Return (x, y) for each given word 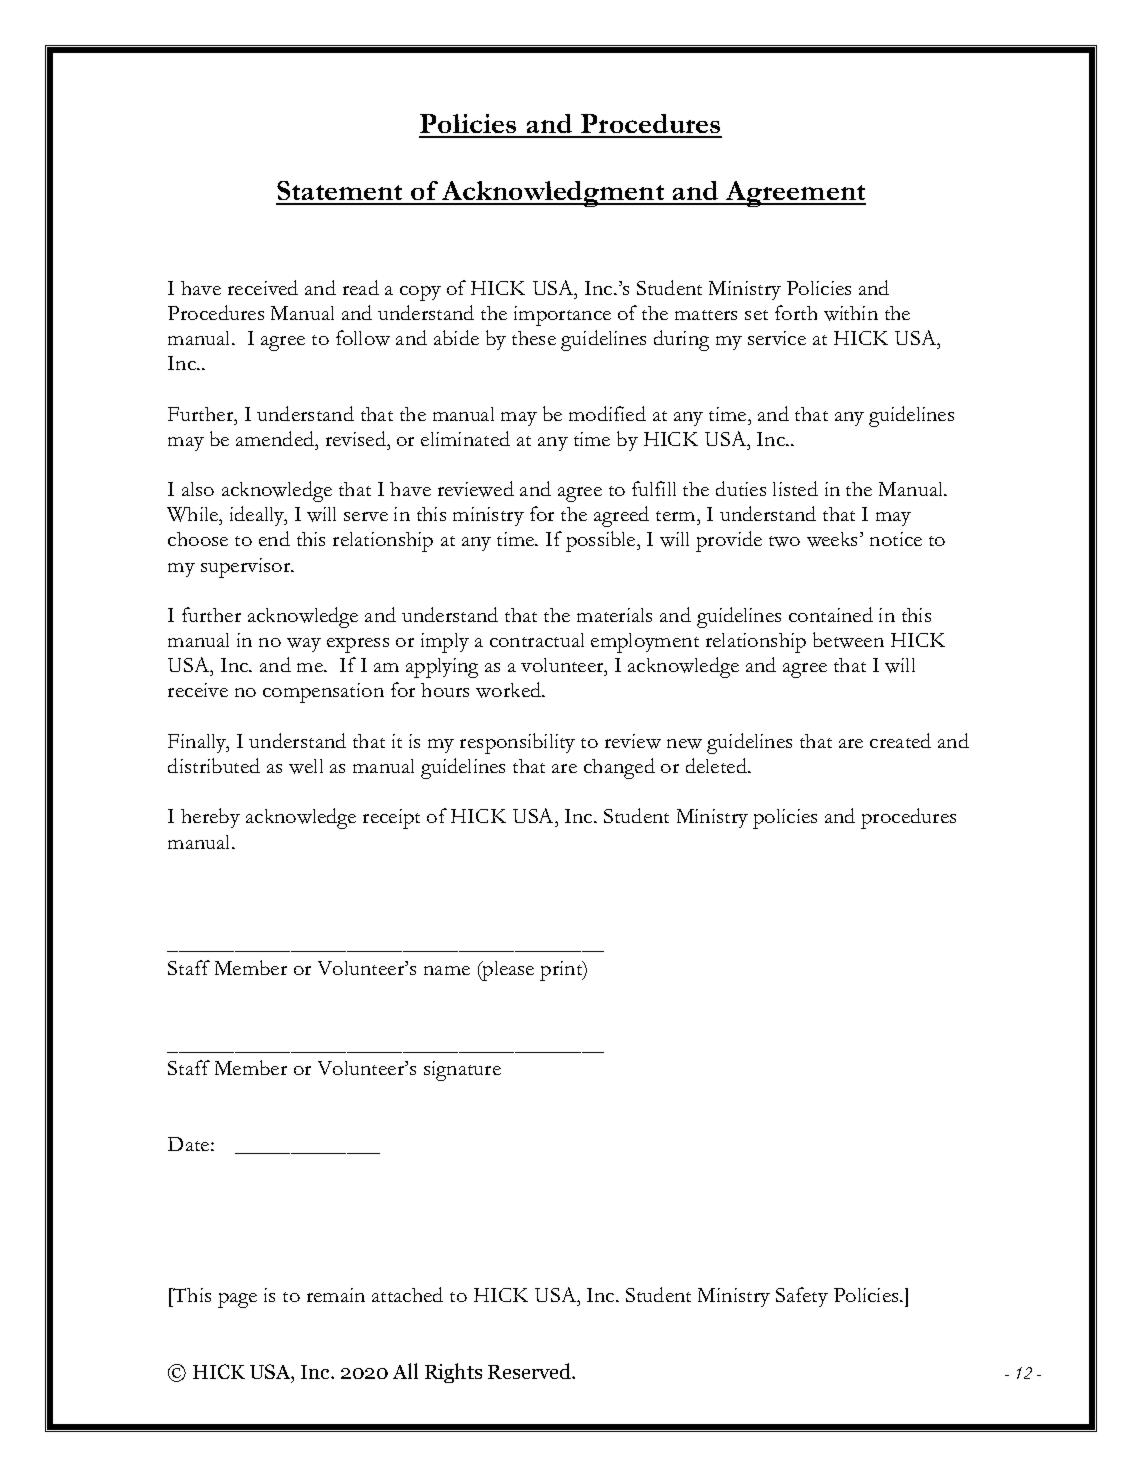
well (306, 766)
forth (796, 312)
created (900, 740)
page (237, 1300)
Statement (340, 192)
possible (602, 541)
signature (462, 1071)
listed (795, 488)
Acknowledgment (553, 194)
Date (190, 1144)
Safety (802, 1297)
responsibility (517, 743)
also (198, 489)
